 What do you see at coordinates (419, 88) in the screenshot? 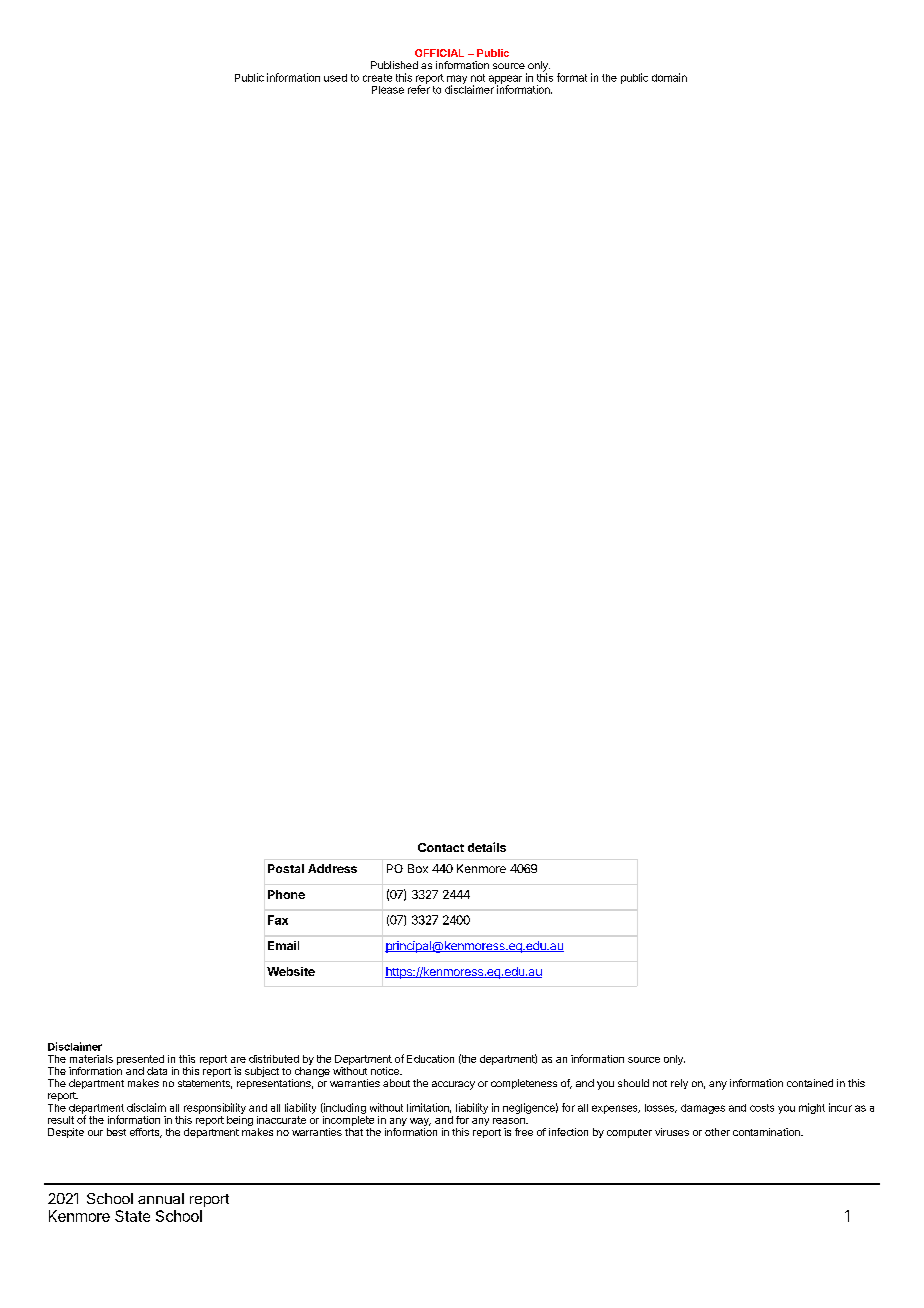
I see `refer` at bounding box center [419, 88].
